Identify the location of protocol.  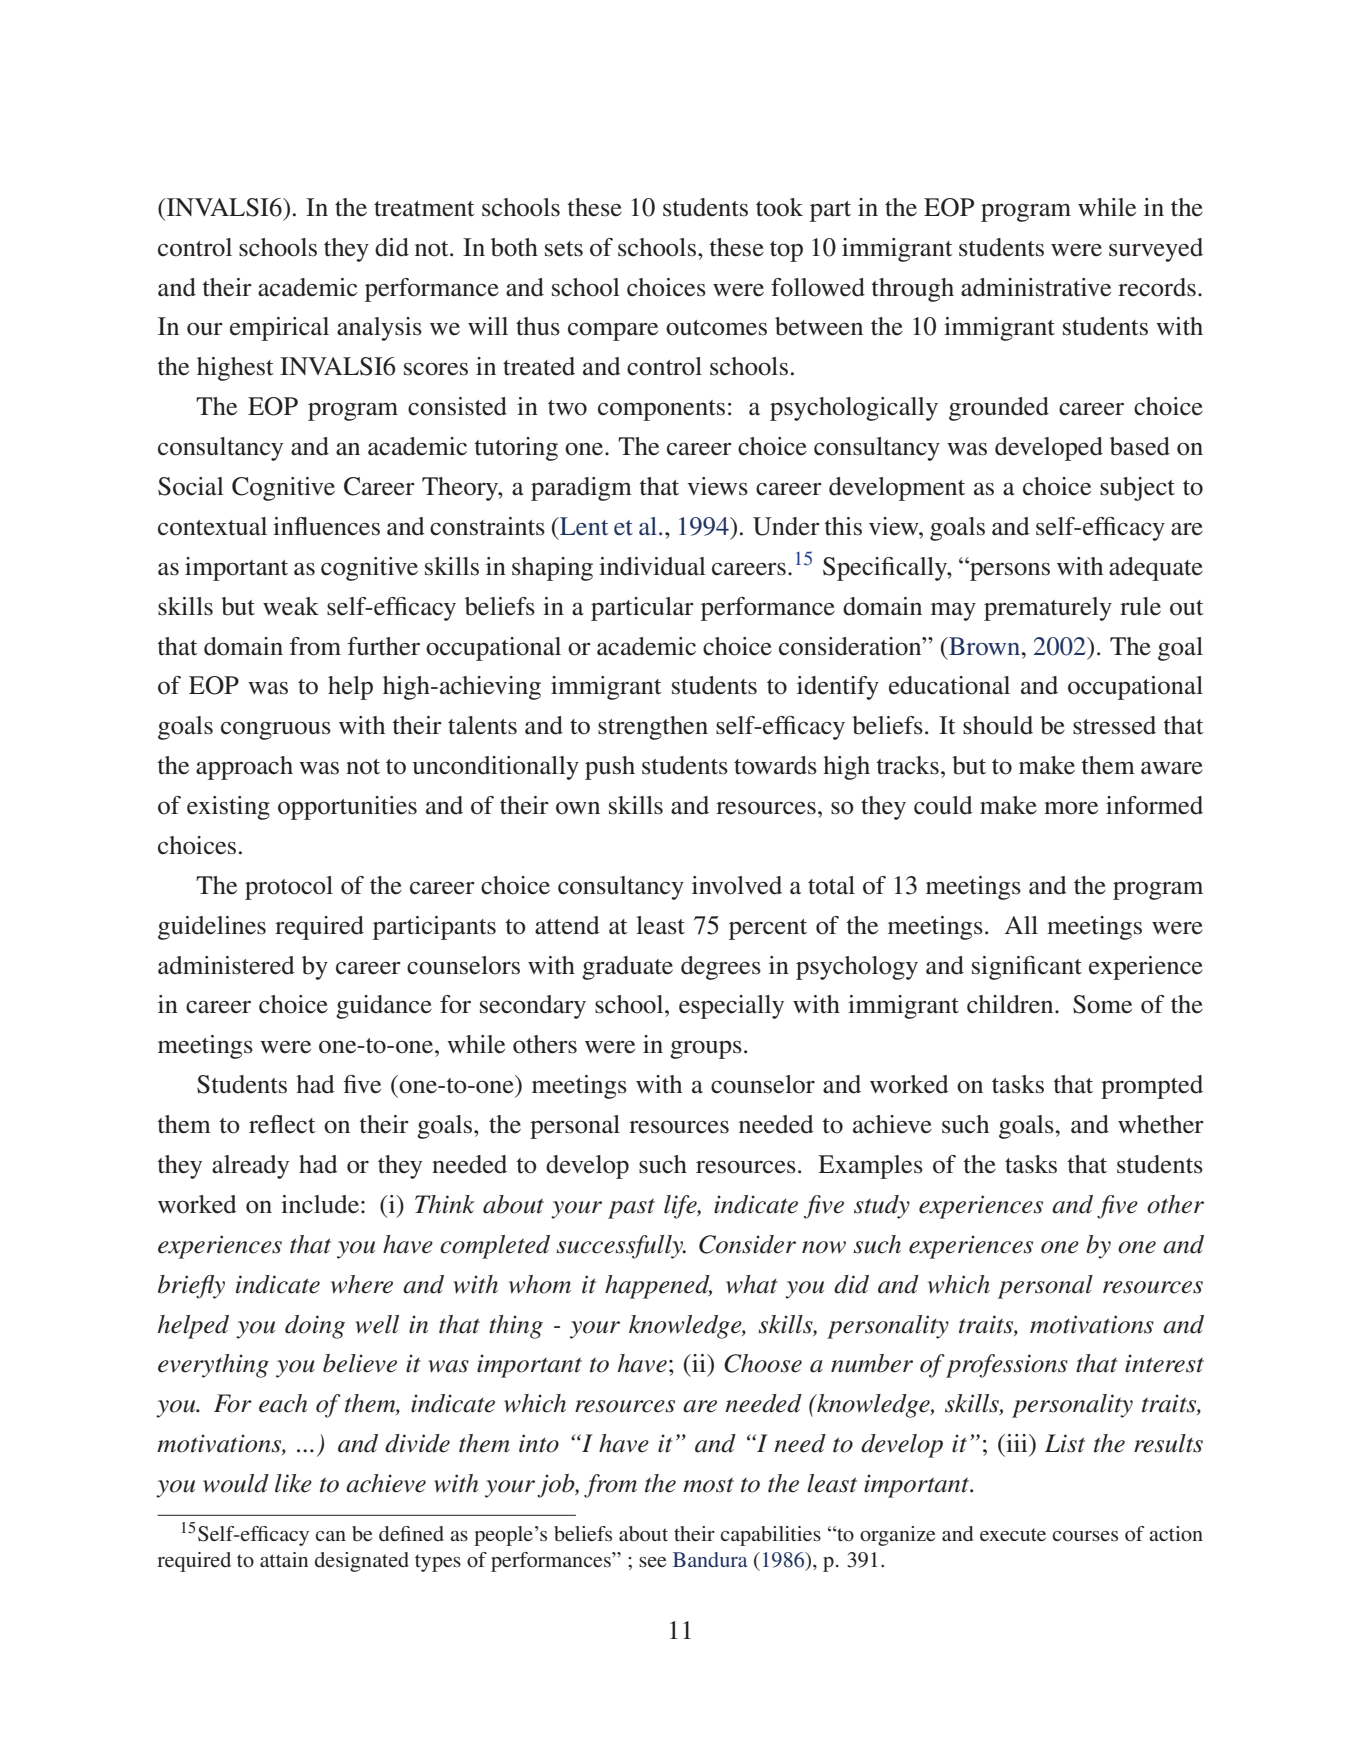
(289, 888).
